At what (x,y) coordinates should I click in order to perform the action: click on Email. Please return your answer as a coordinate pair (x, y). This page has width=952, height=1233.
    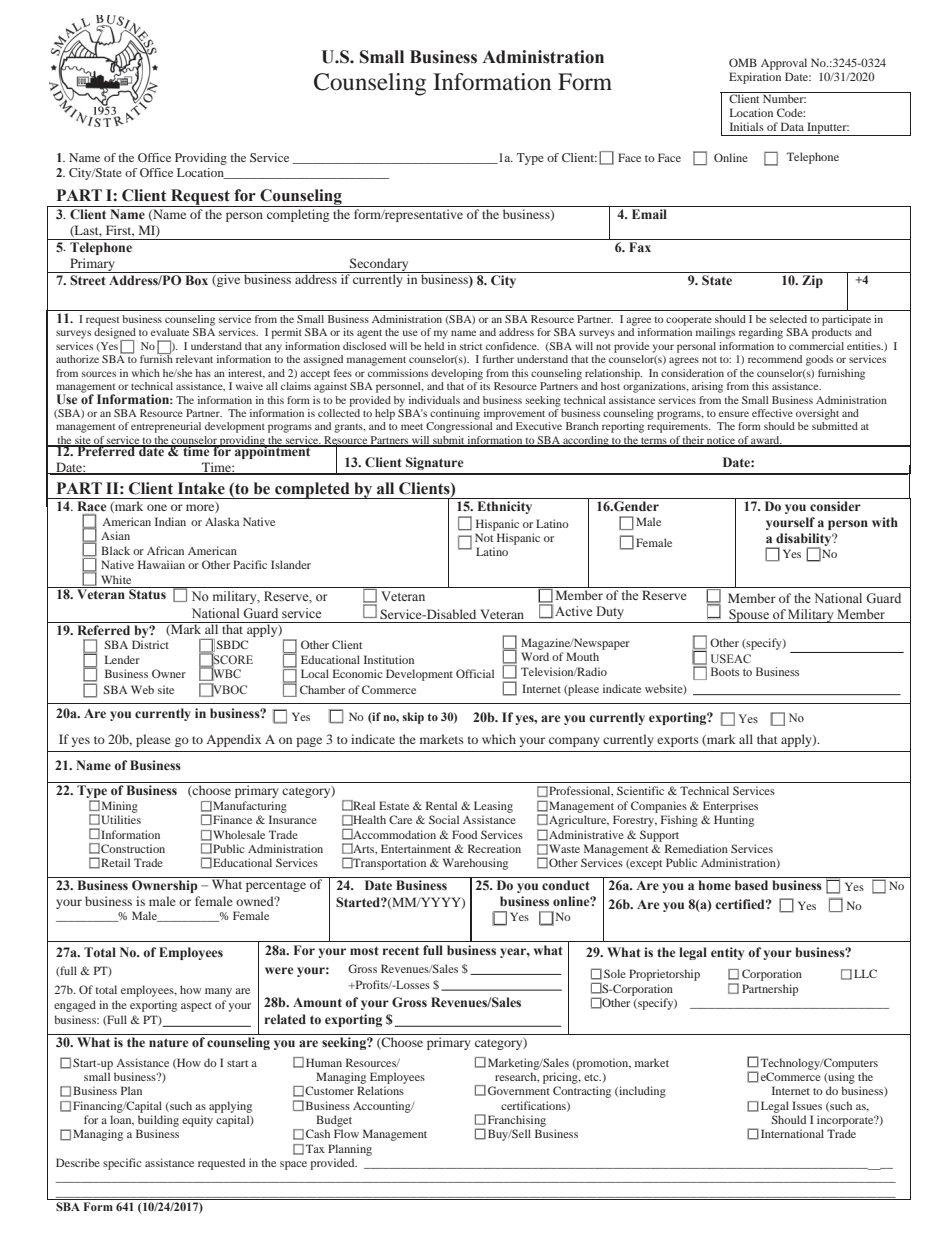
    Looking at the image, I should click on (649, 214).
